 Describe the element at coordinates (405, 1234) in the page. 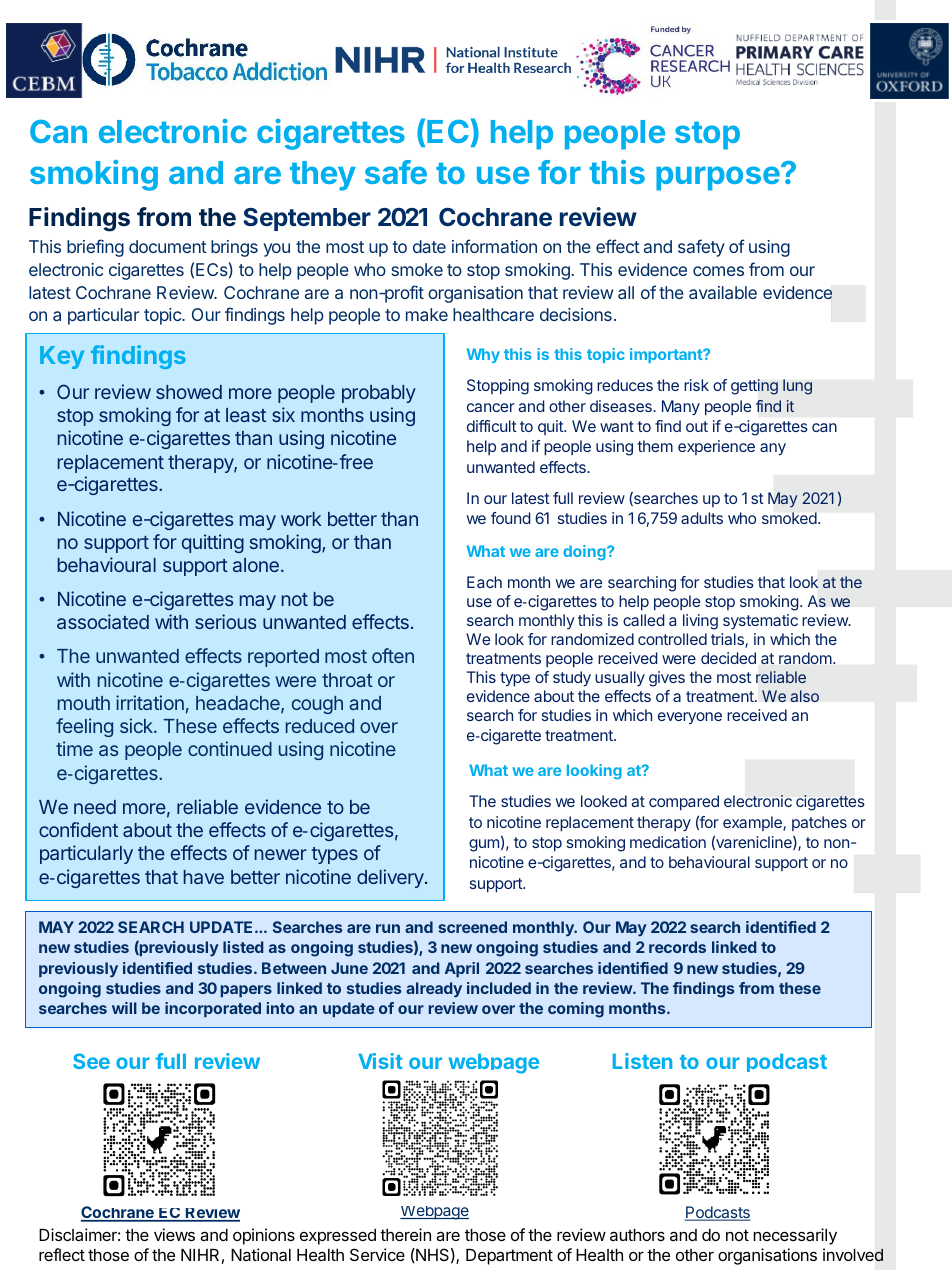

I see `therein` at that location.
